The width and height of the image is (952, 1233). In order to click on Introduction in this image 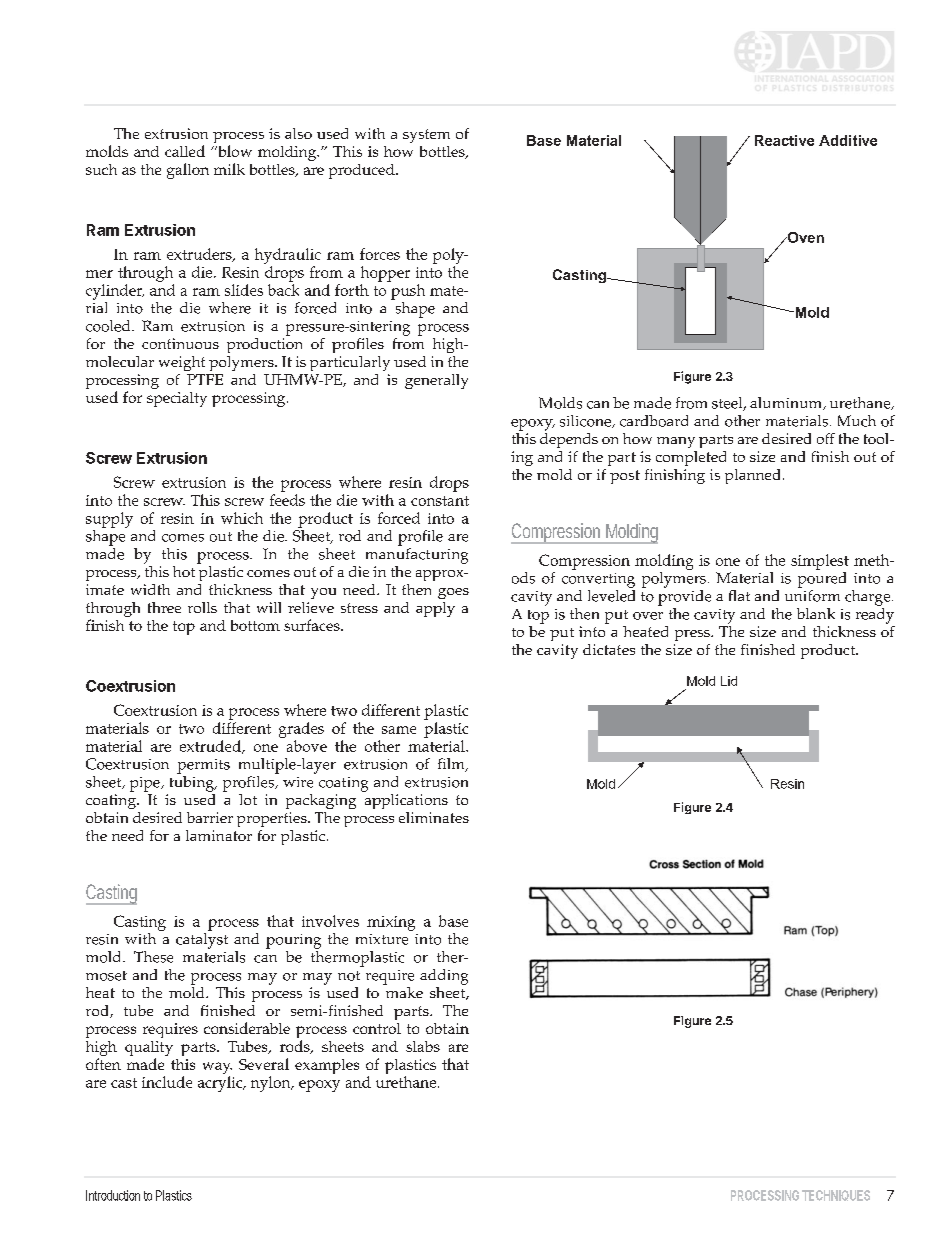, I will do `click(113, 1195)`.
